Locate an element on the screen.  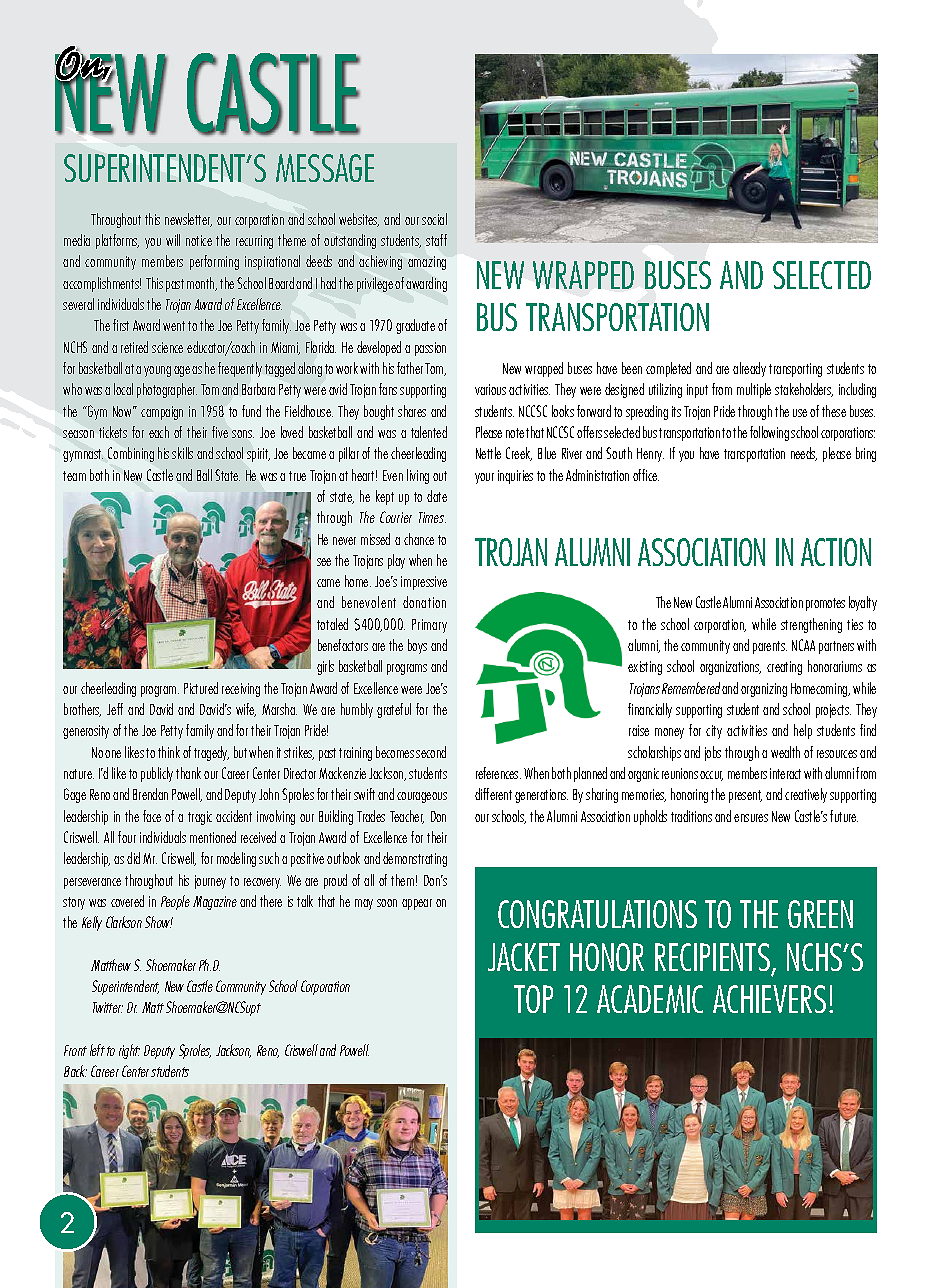
right is located at coordinates (129, 1051).
